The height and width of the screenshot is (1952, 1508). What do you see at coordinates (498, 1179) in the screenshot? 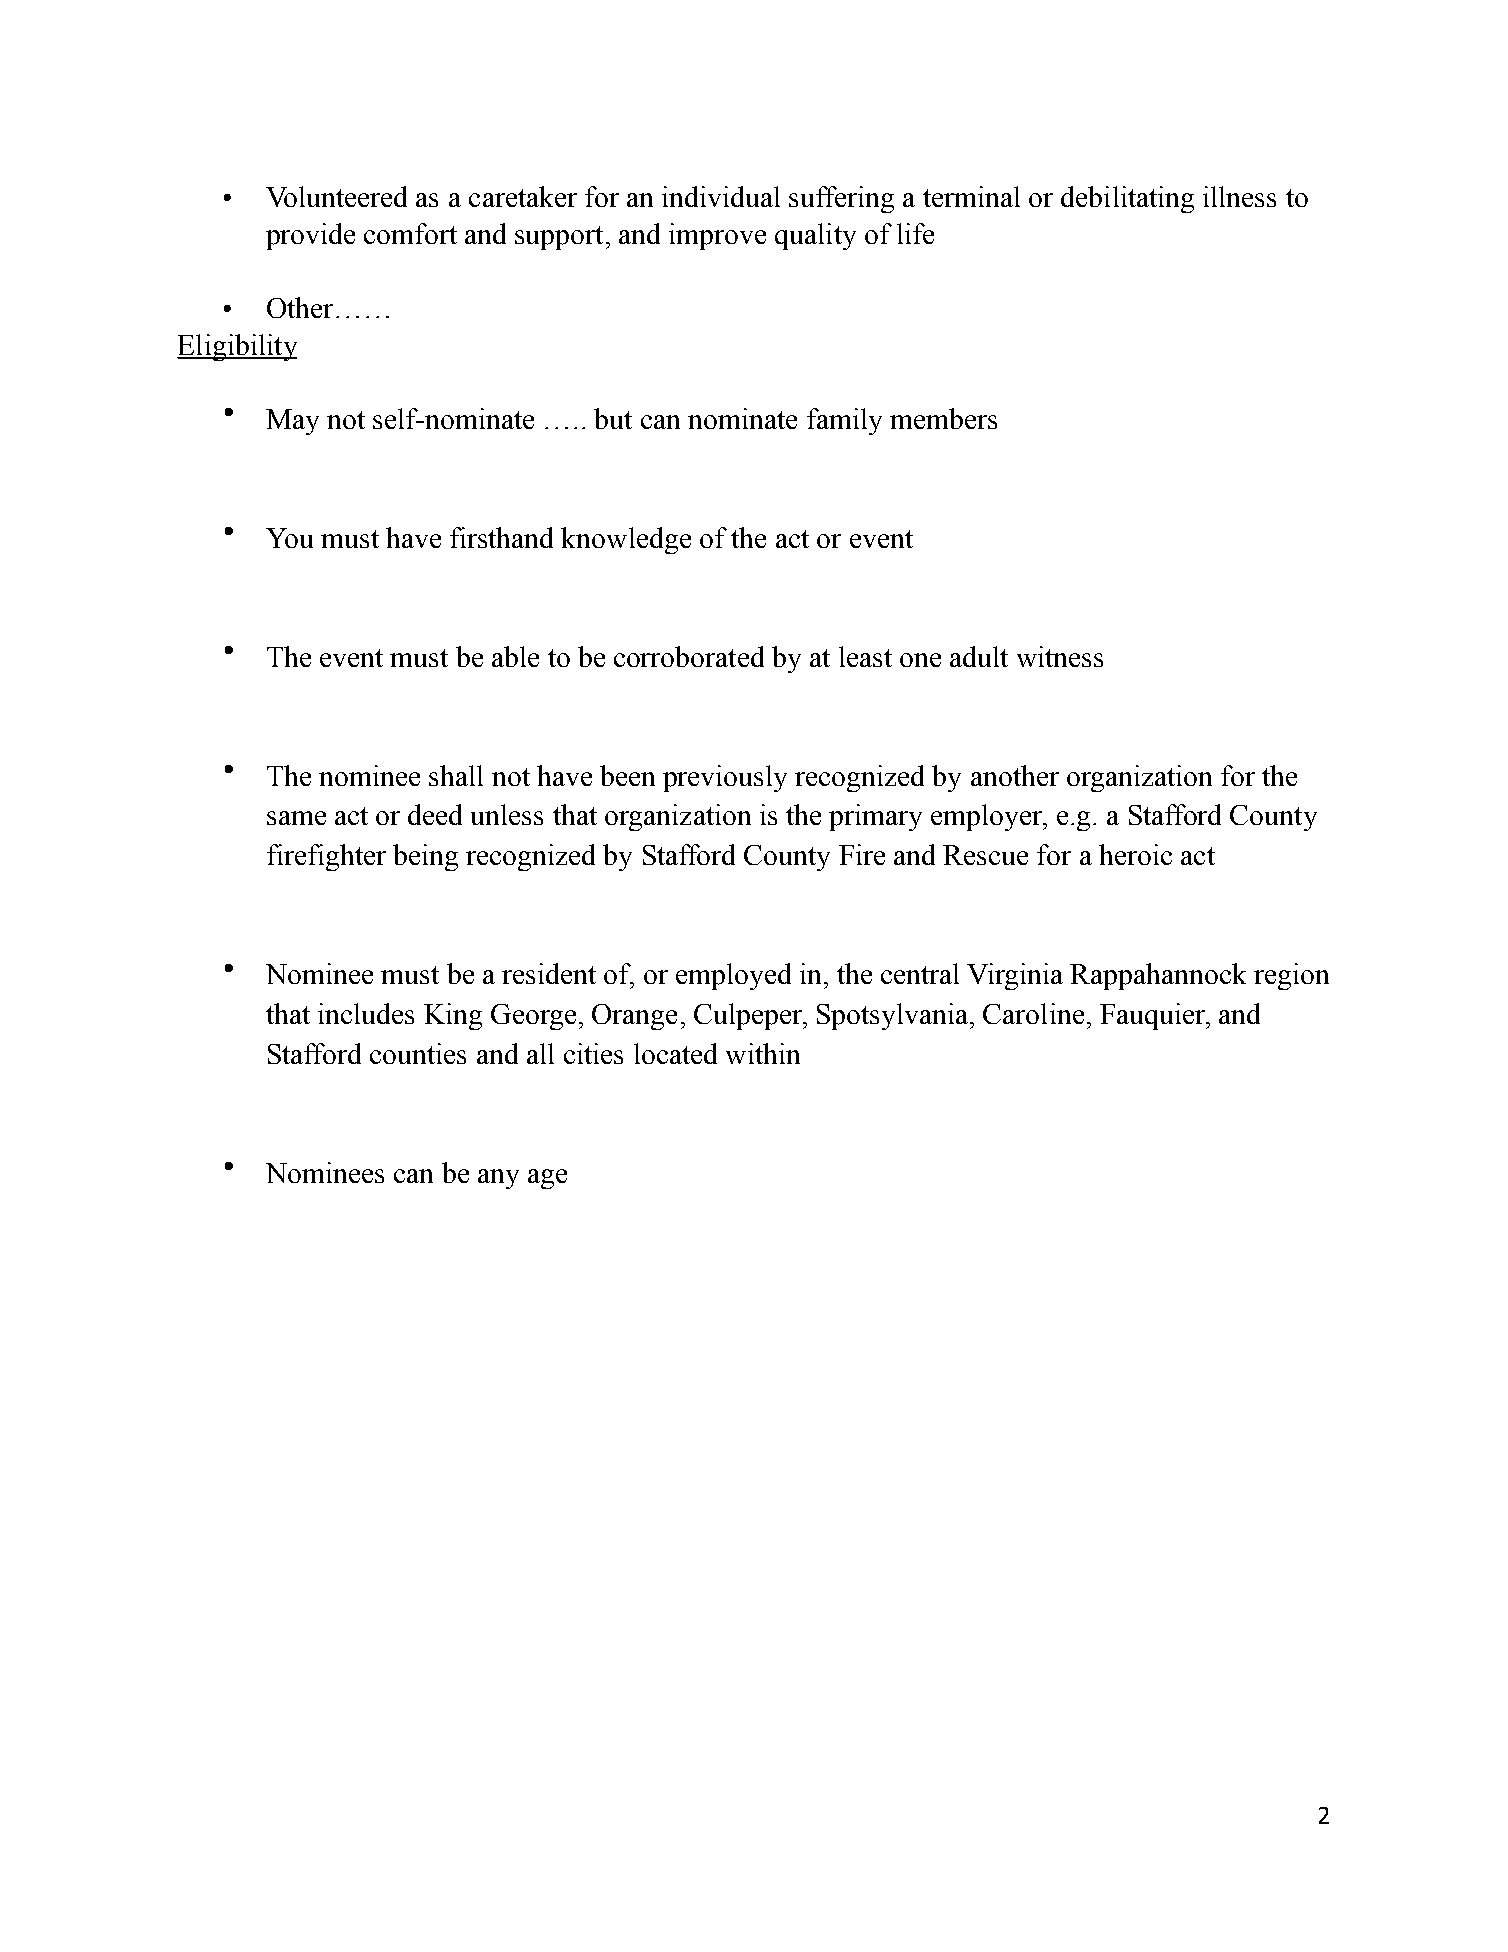
I see `any` at bounding box center [498, 1179].
